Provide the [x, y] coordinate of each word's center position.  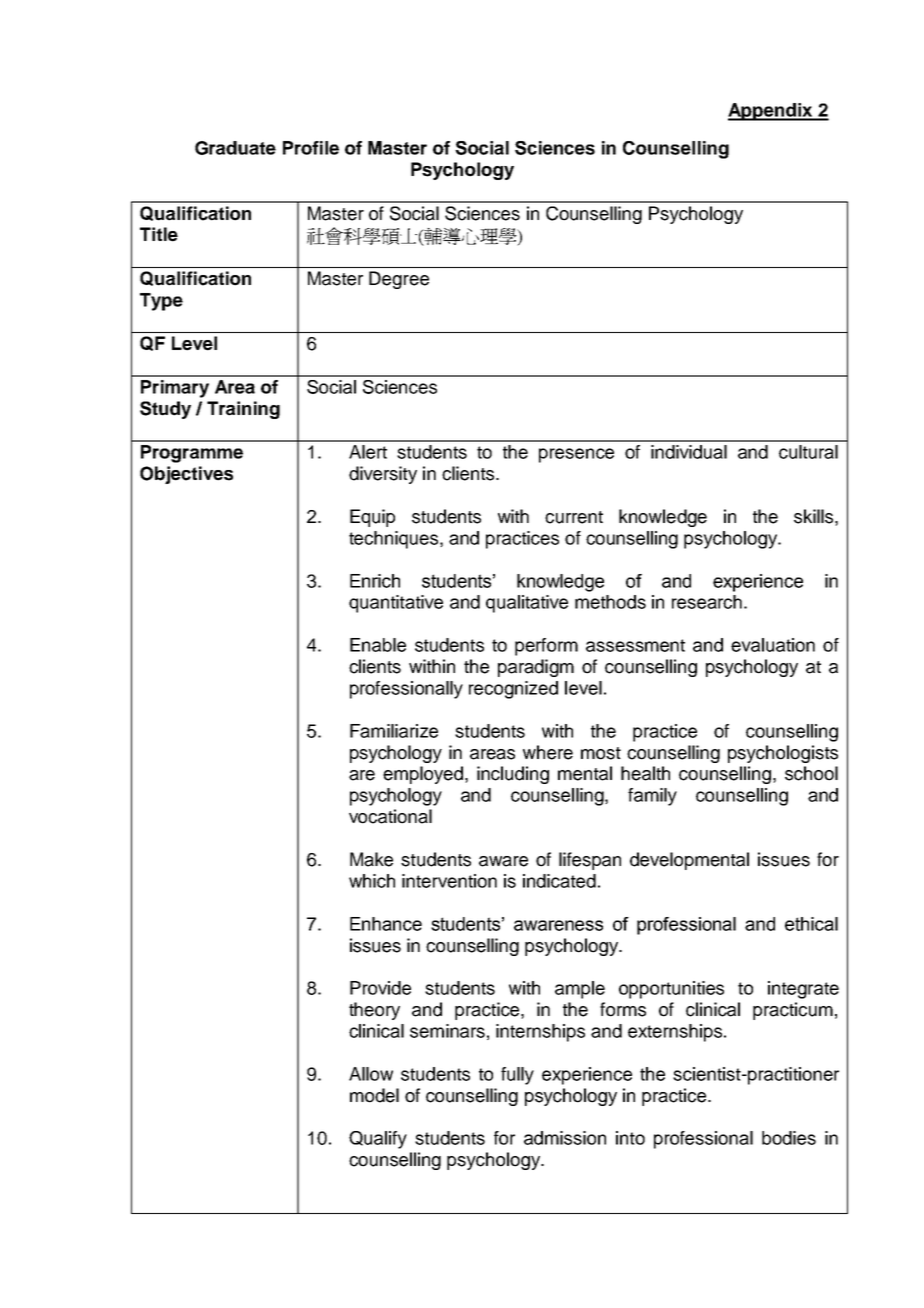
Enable [378, 645]
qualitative [527, 604]
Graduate [235, 148]
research [707, 602]
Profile [311, 148]
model [374, 1095]
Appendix [771, 112]
